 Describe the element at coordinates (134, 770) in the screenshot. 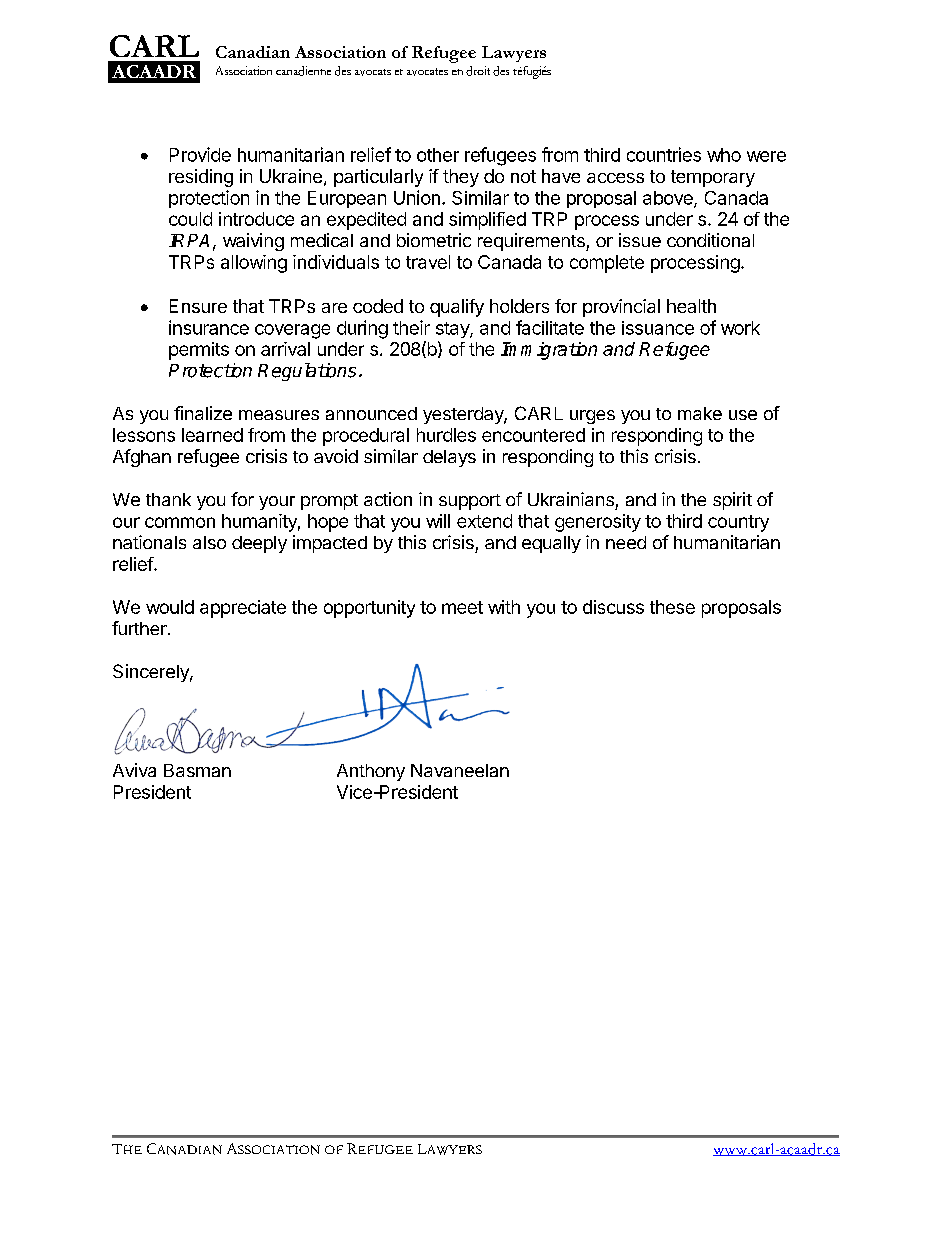

I see `Aviva` at that location.
